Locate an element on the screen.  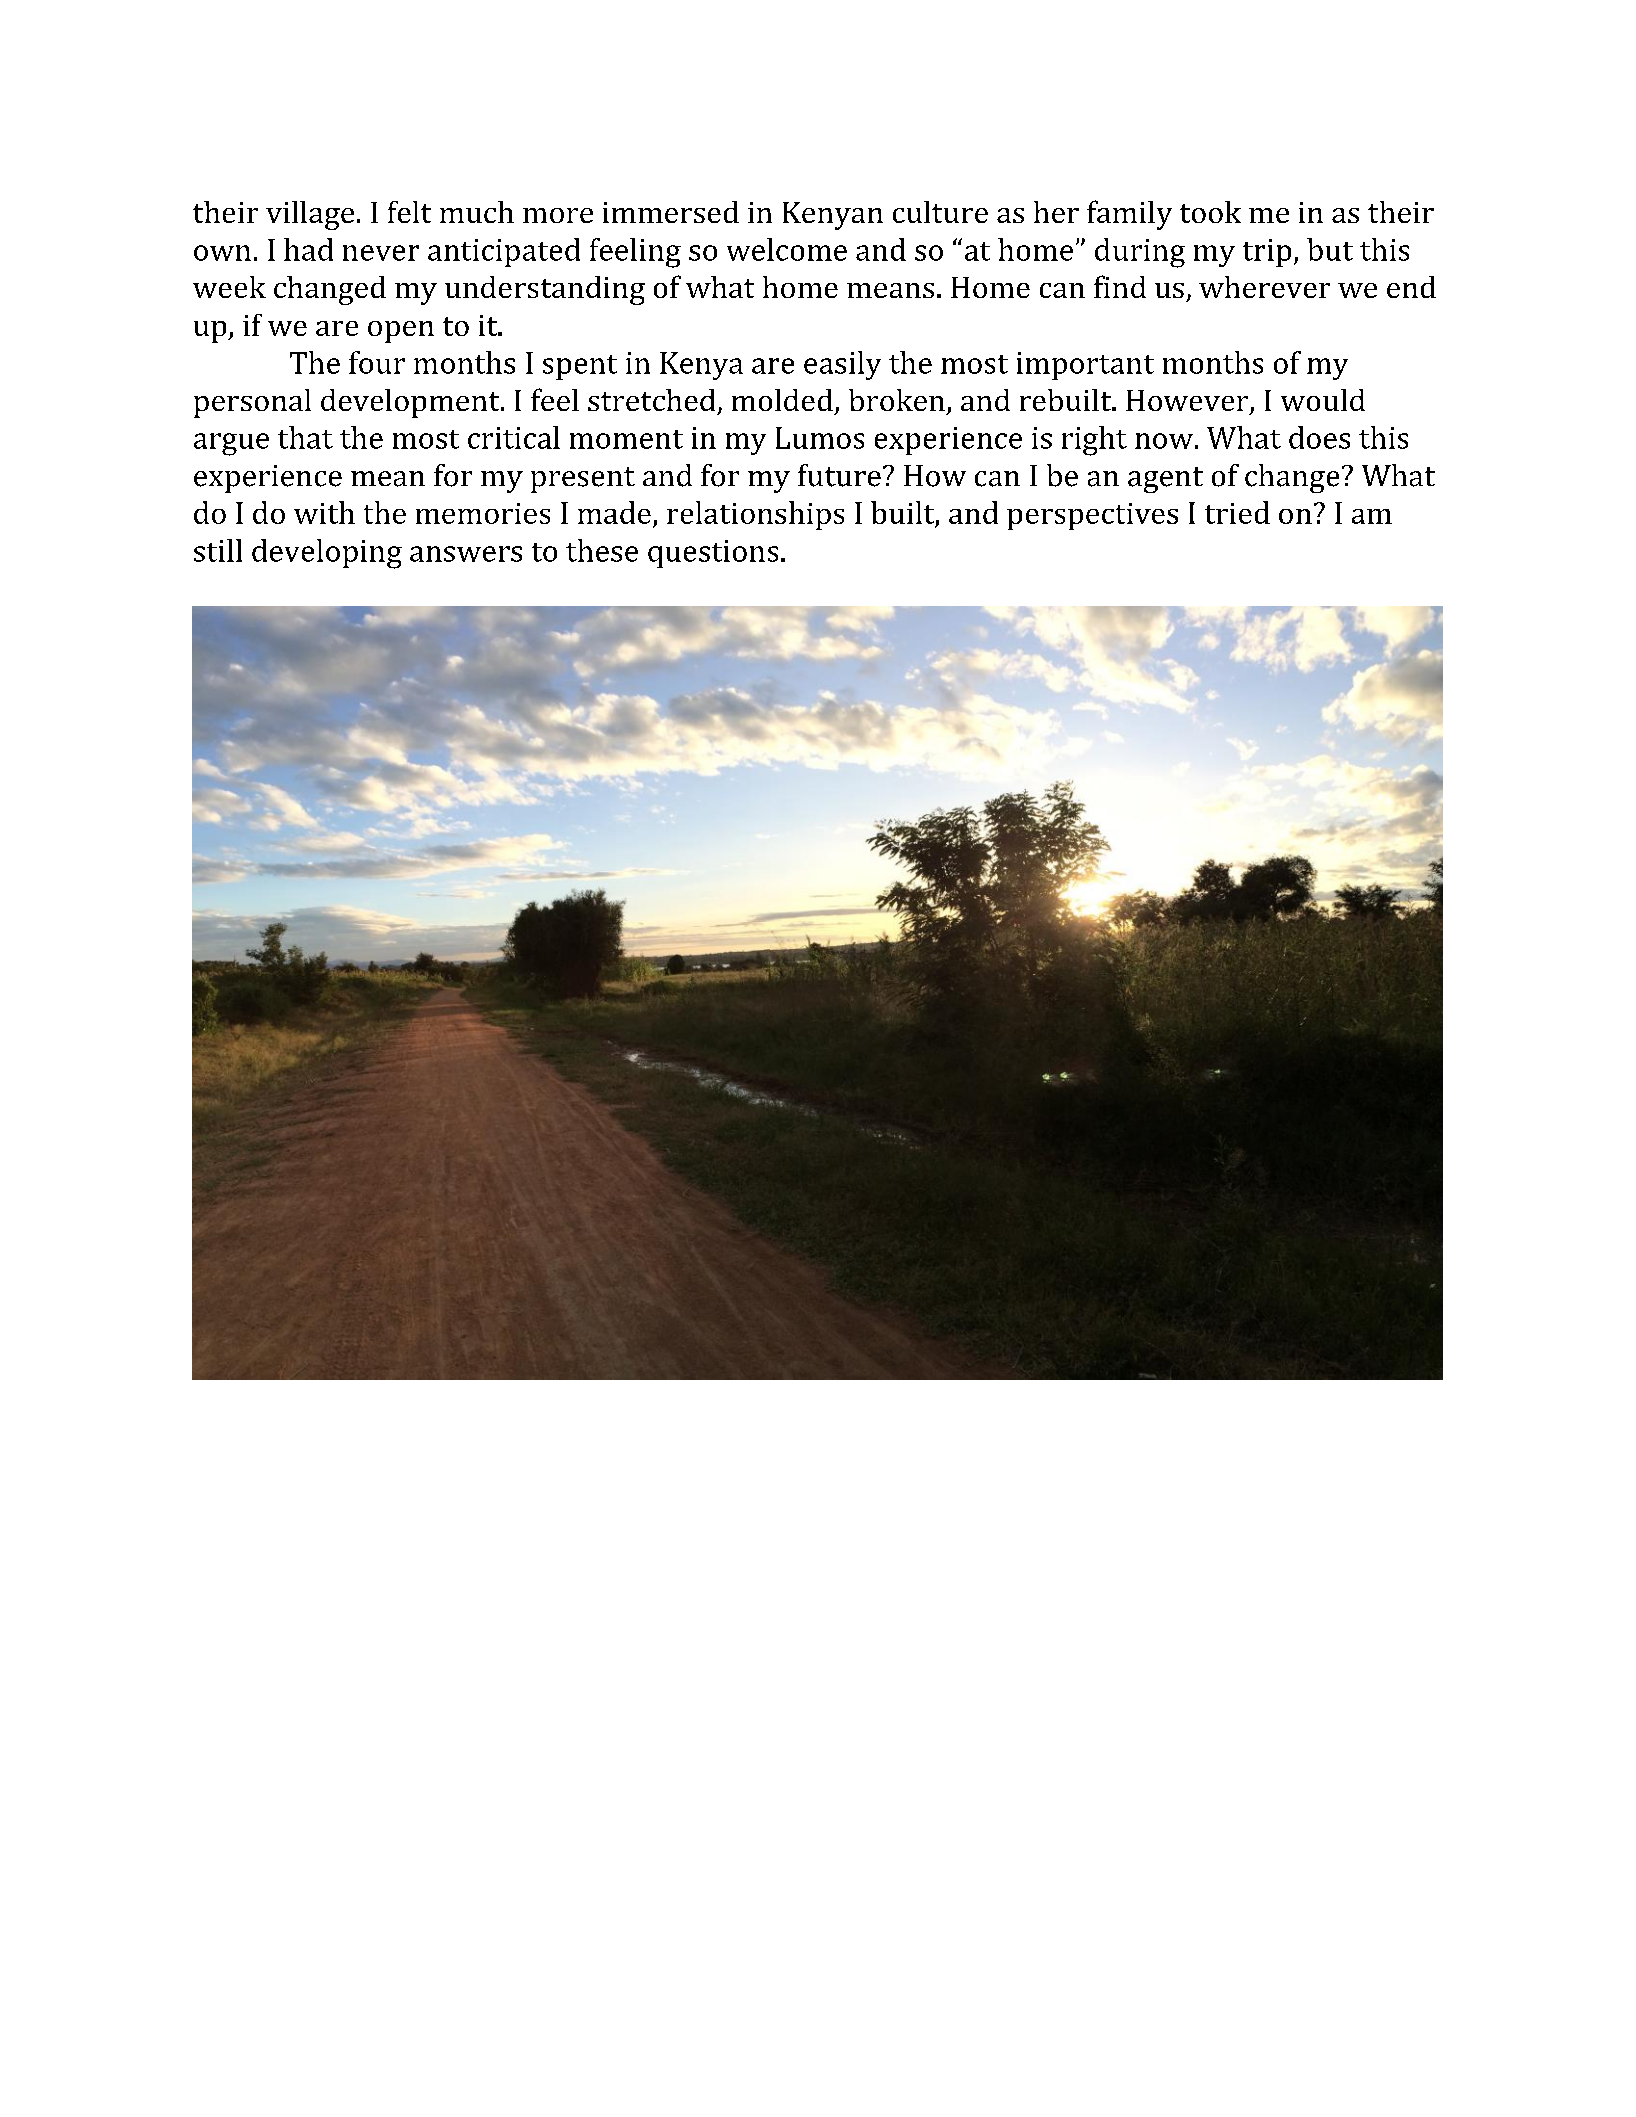
culture is located at coordinates (940, 212).
